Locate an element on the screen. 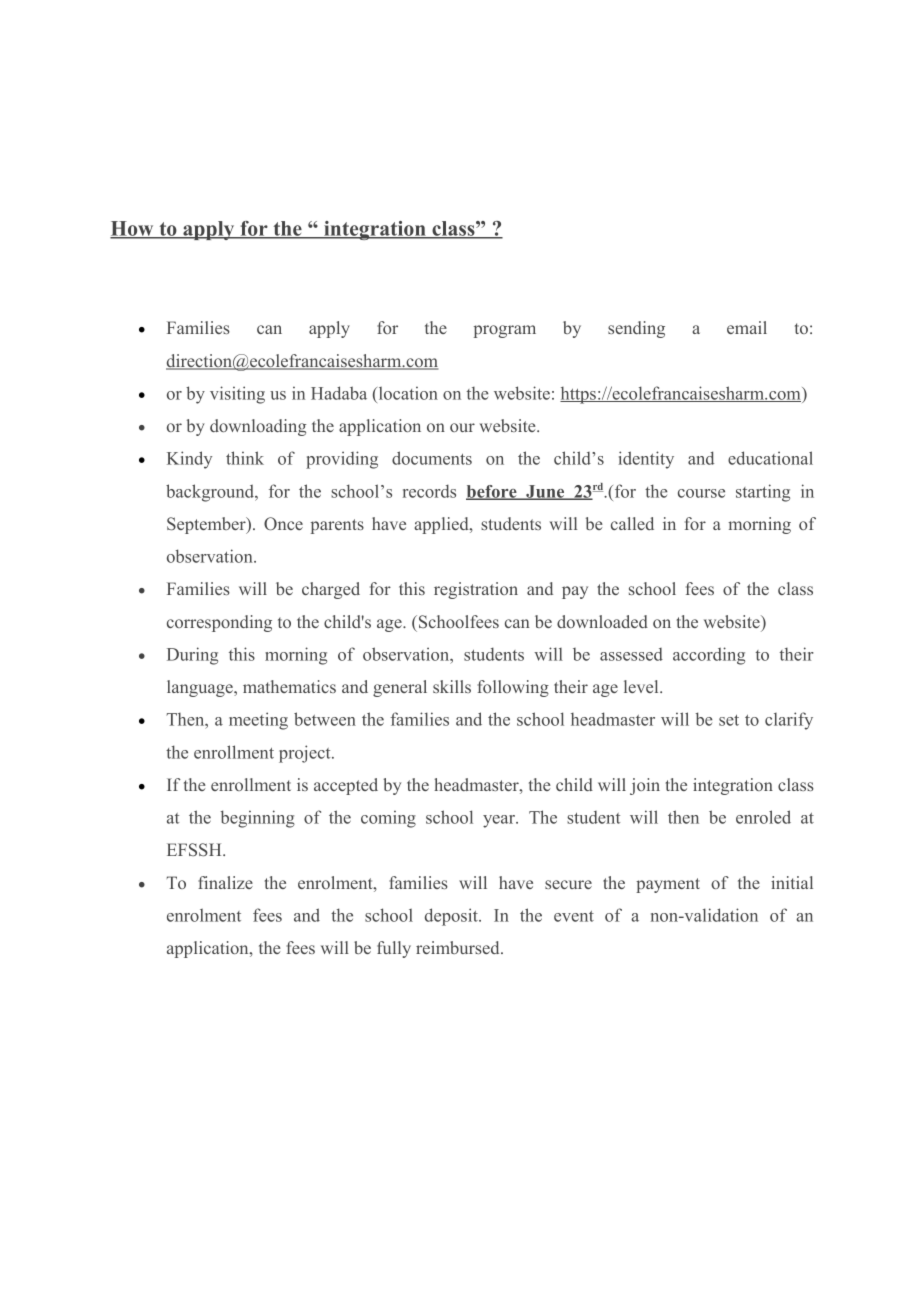 This screenshot has width=924, height=1308. course is located at coordinates (701, 493).
